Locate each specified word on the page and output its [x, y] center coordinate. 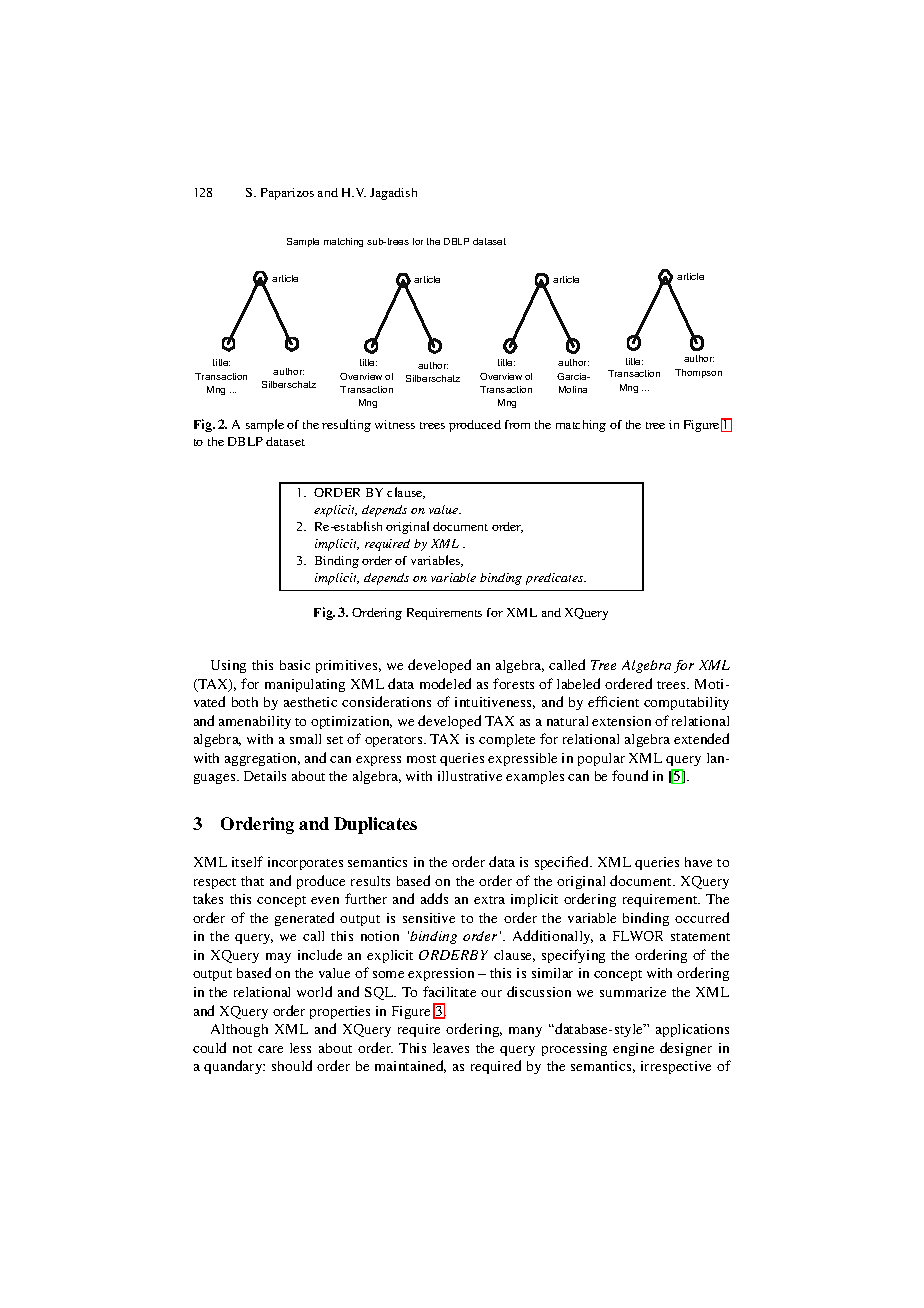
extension [621, 721]
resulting [346, 425]
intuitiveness [495, 703]
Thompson [698, 373]
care [270, 1049]
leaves [451, 1048]
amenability [255, 722]
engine [633, 1049]
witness [395, 424]
